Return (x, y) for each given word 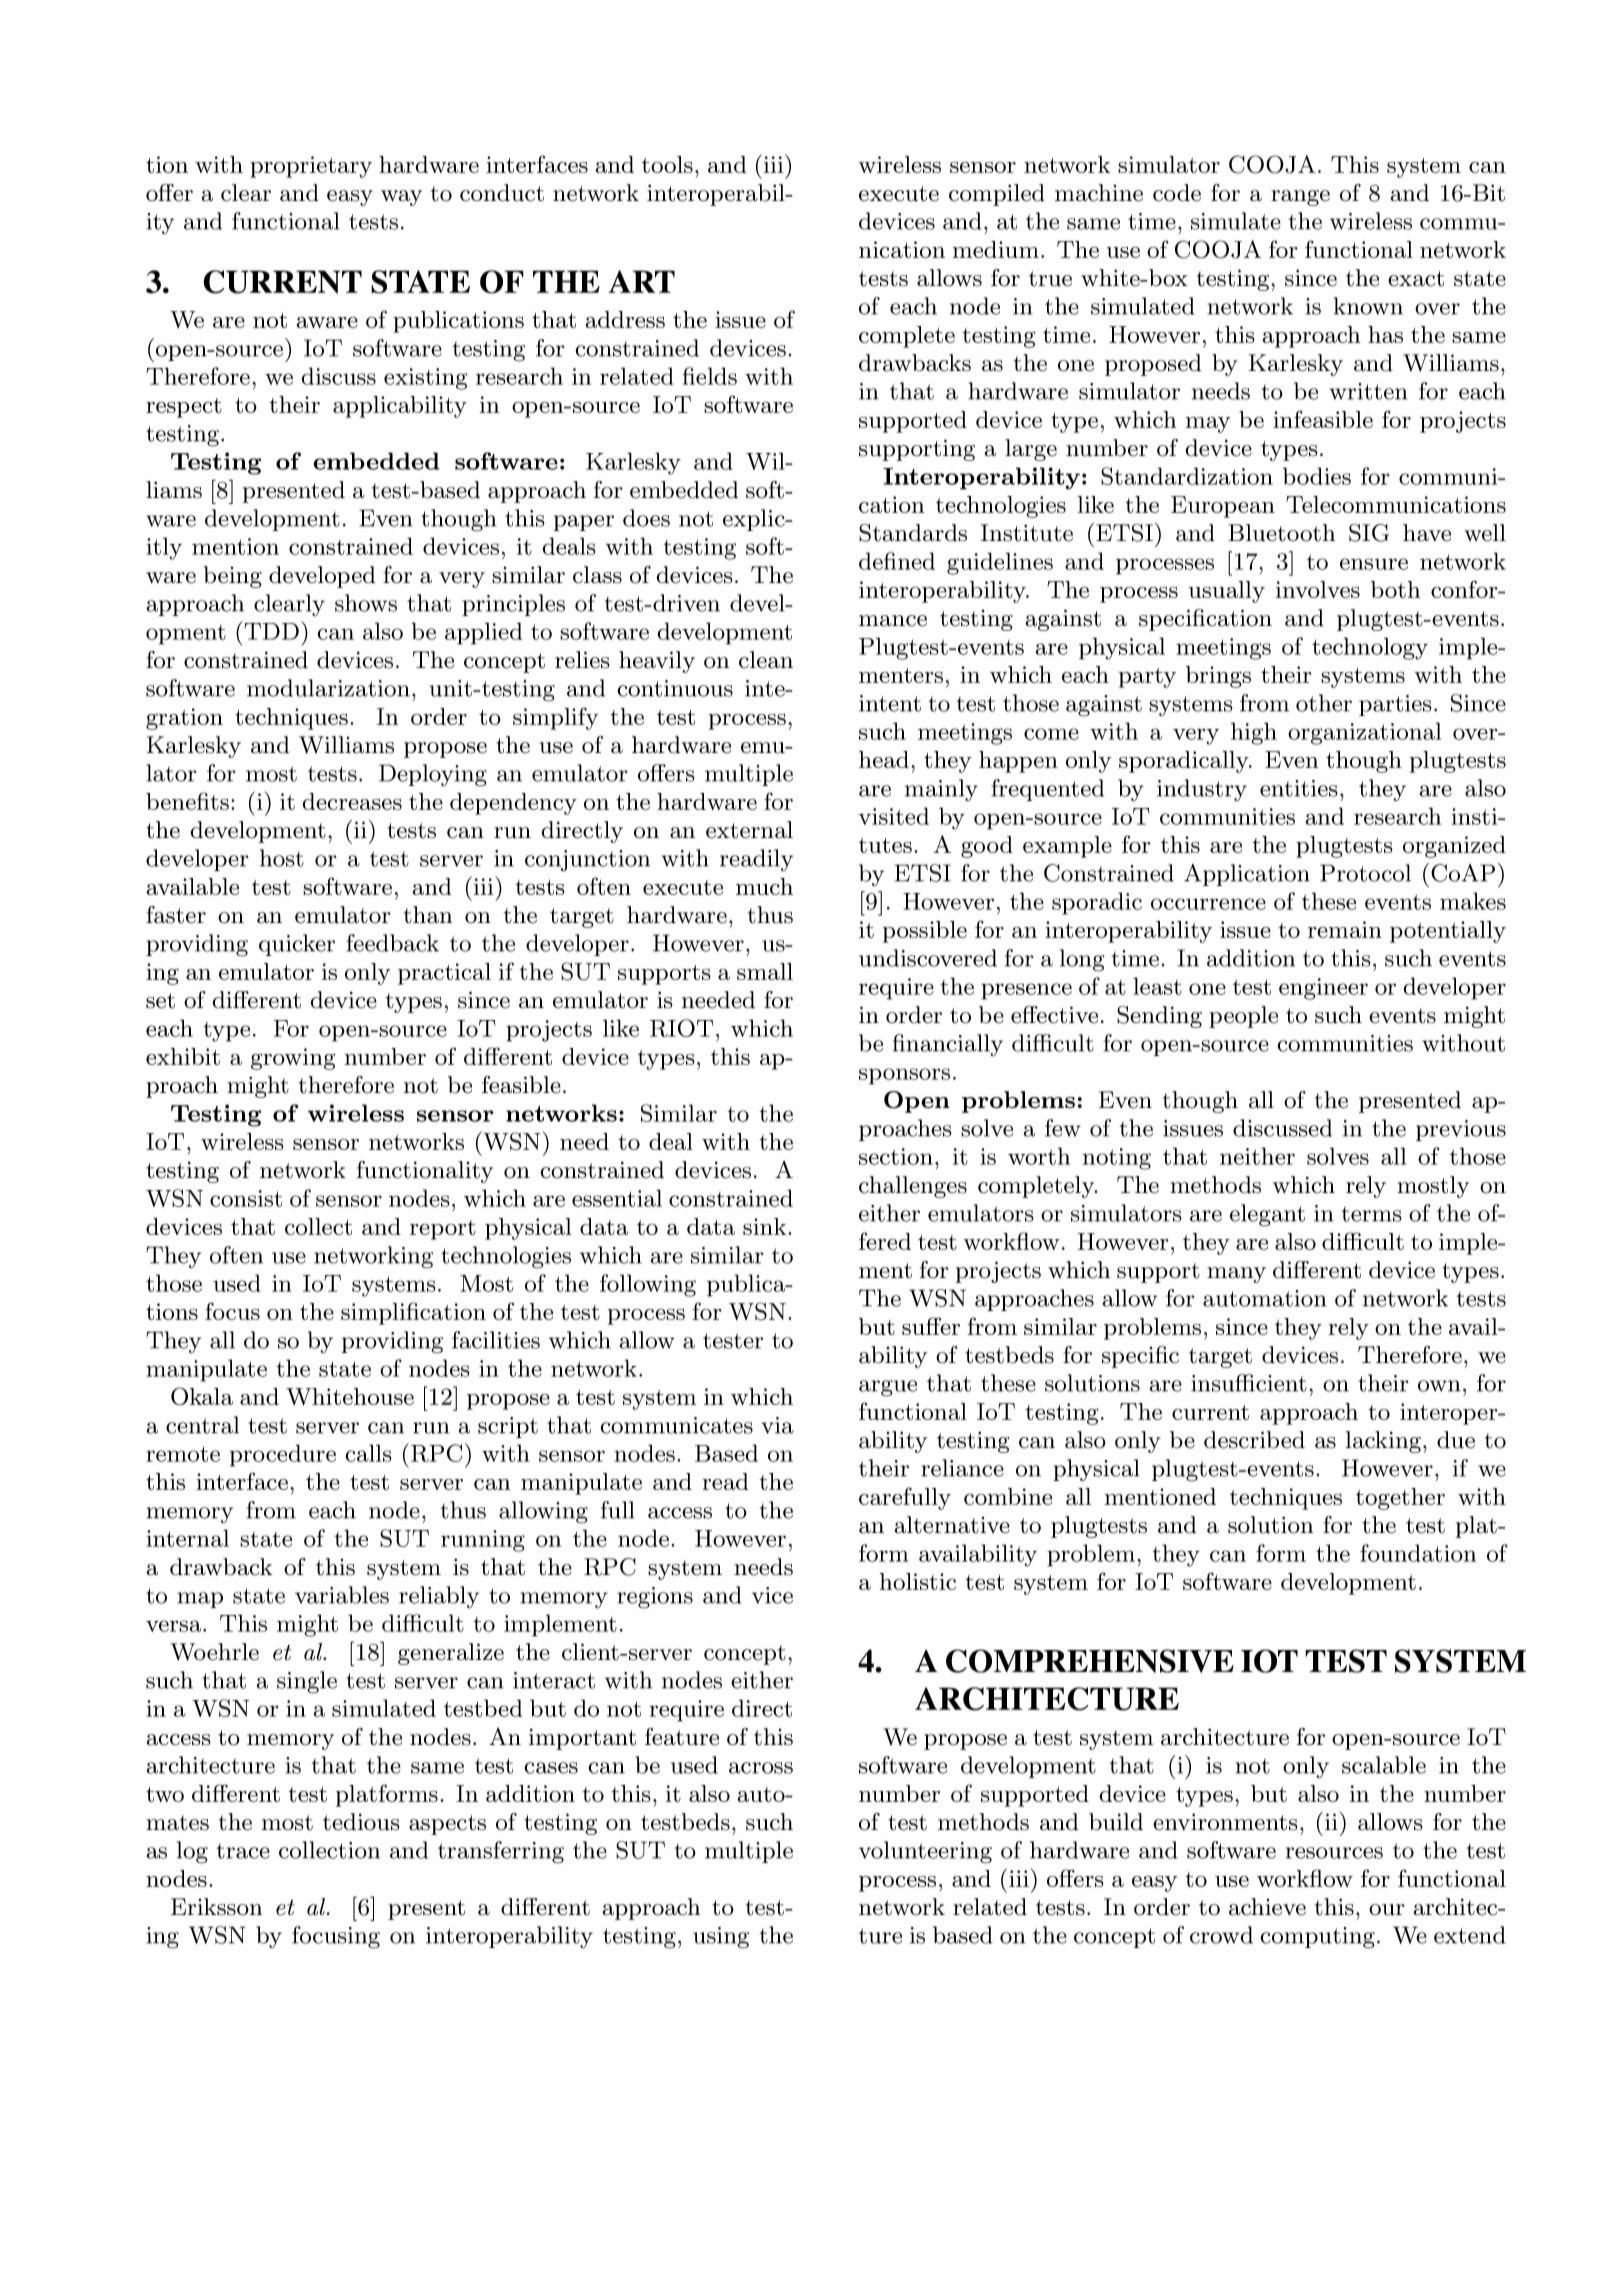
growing (293, 1059)
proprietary (311, 167)
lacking (1383, 1442)
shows (366, 603)
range (1300, 198)
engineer (1323, 989)
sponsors (904, 1076)
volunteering (925, 1852)
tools (667, 164)
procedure (283, 1455)
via (777, 1425)
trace (243, 1851)
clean (766, 660)
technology (1370, 648)
